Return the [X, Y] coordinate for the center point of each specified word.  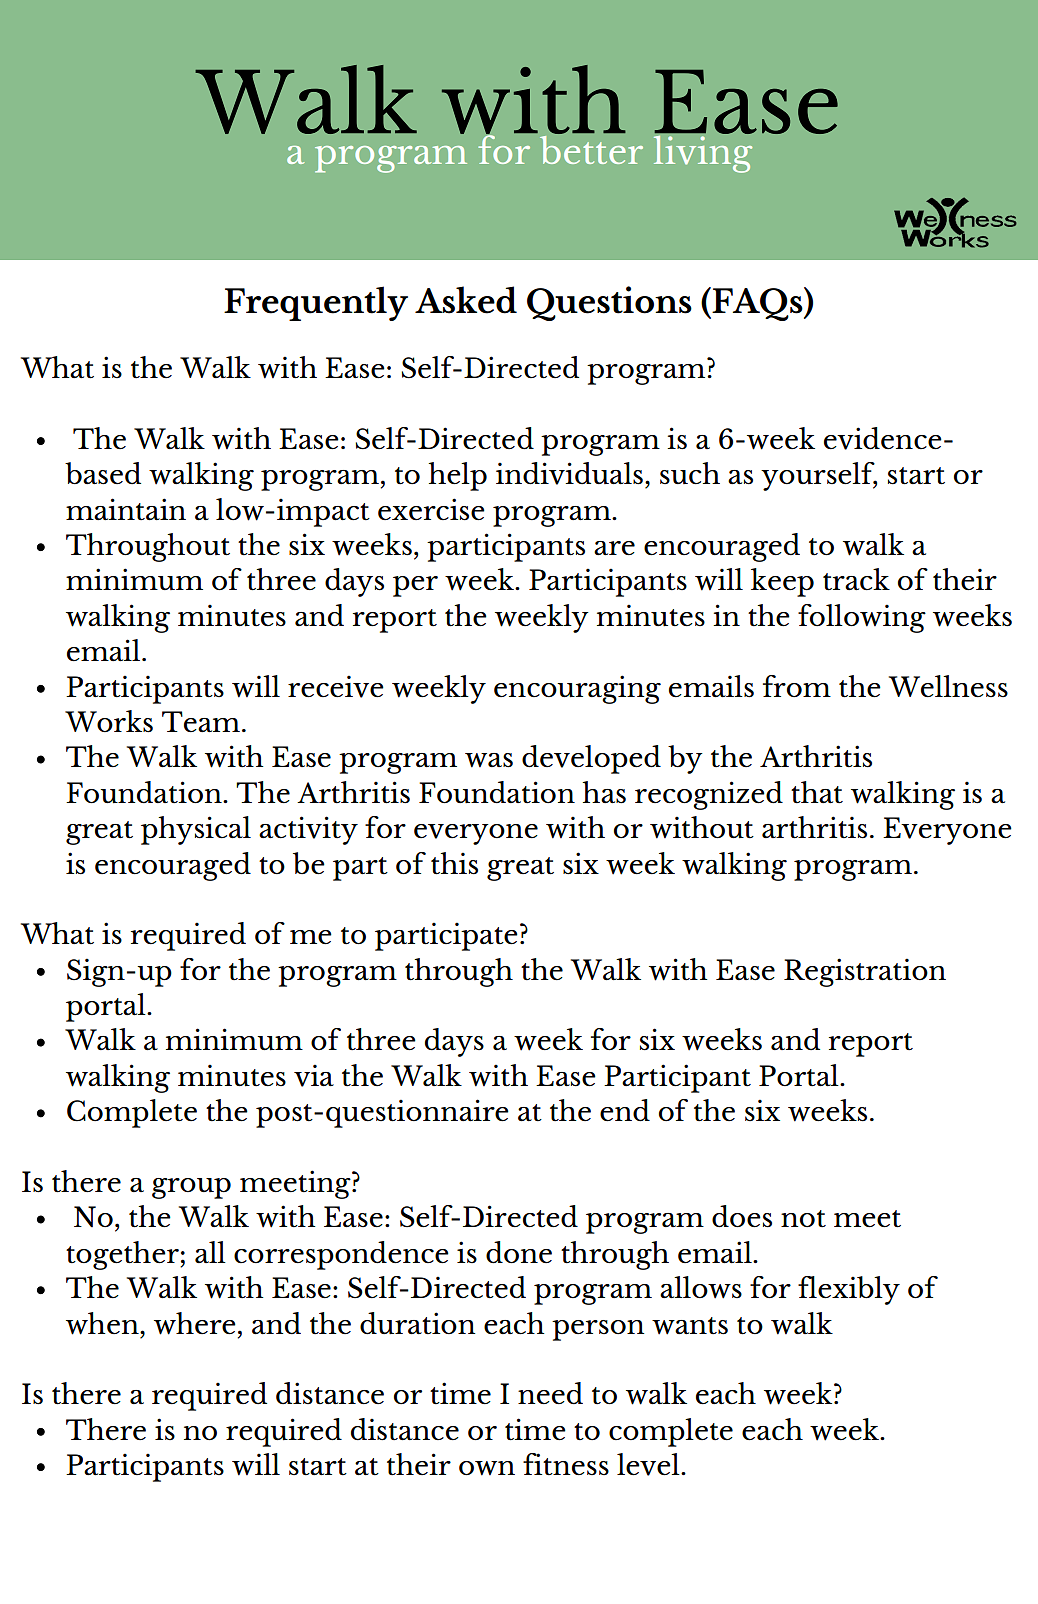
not [803, 1219]
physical [196, 830]
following [862, 618]
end [625, 1110]
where [195, 1323]
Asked [466, 300]
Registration [865, 972]
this [454, 863]
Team [201, 722]
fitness [566, 1464]
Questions [609, 303]
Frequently [316, 303]
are [614, 548]
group [191, 1188]
